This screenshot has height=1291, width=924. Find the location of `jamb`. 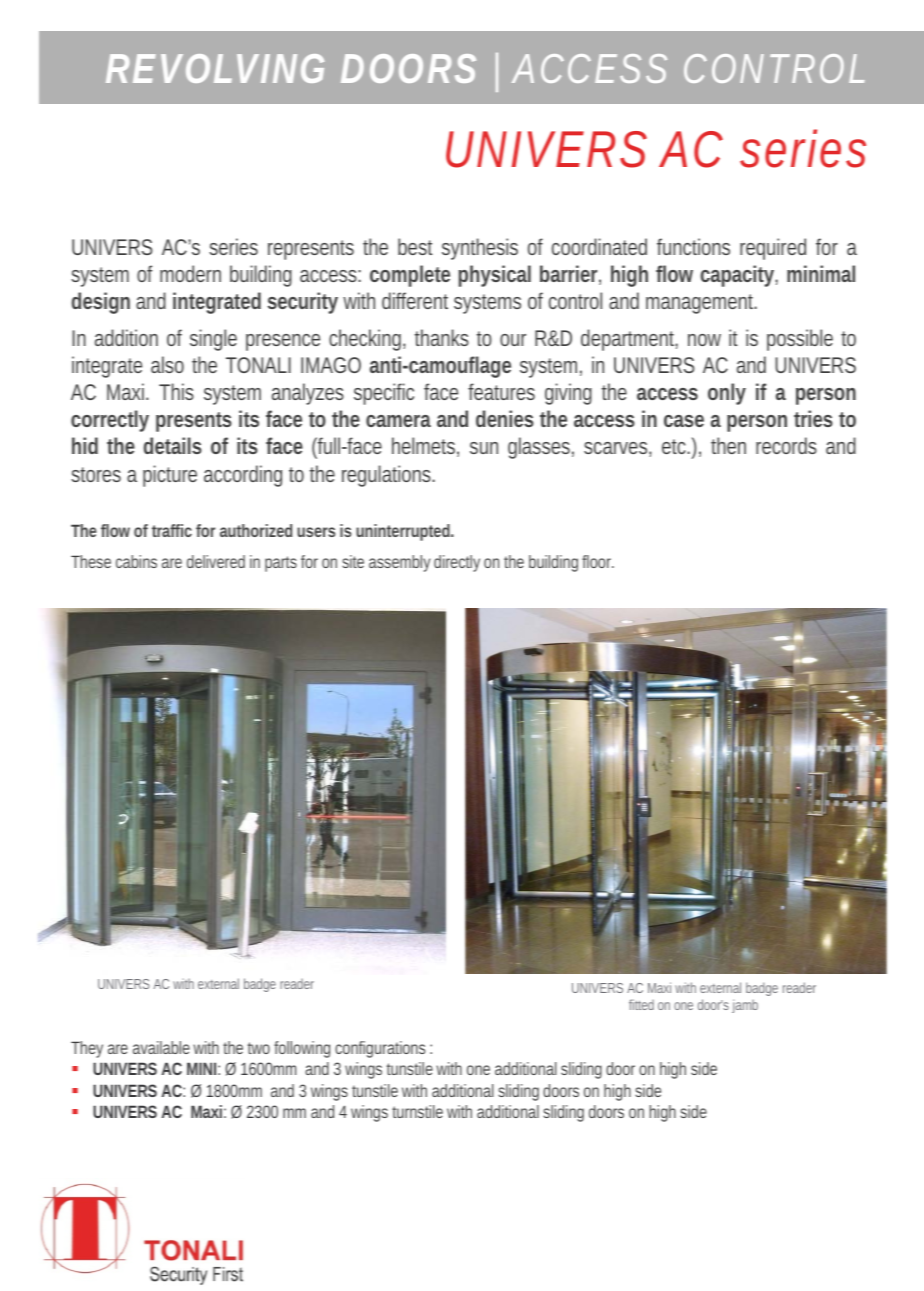

jamb is located at coordinates (745, 1006).
